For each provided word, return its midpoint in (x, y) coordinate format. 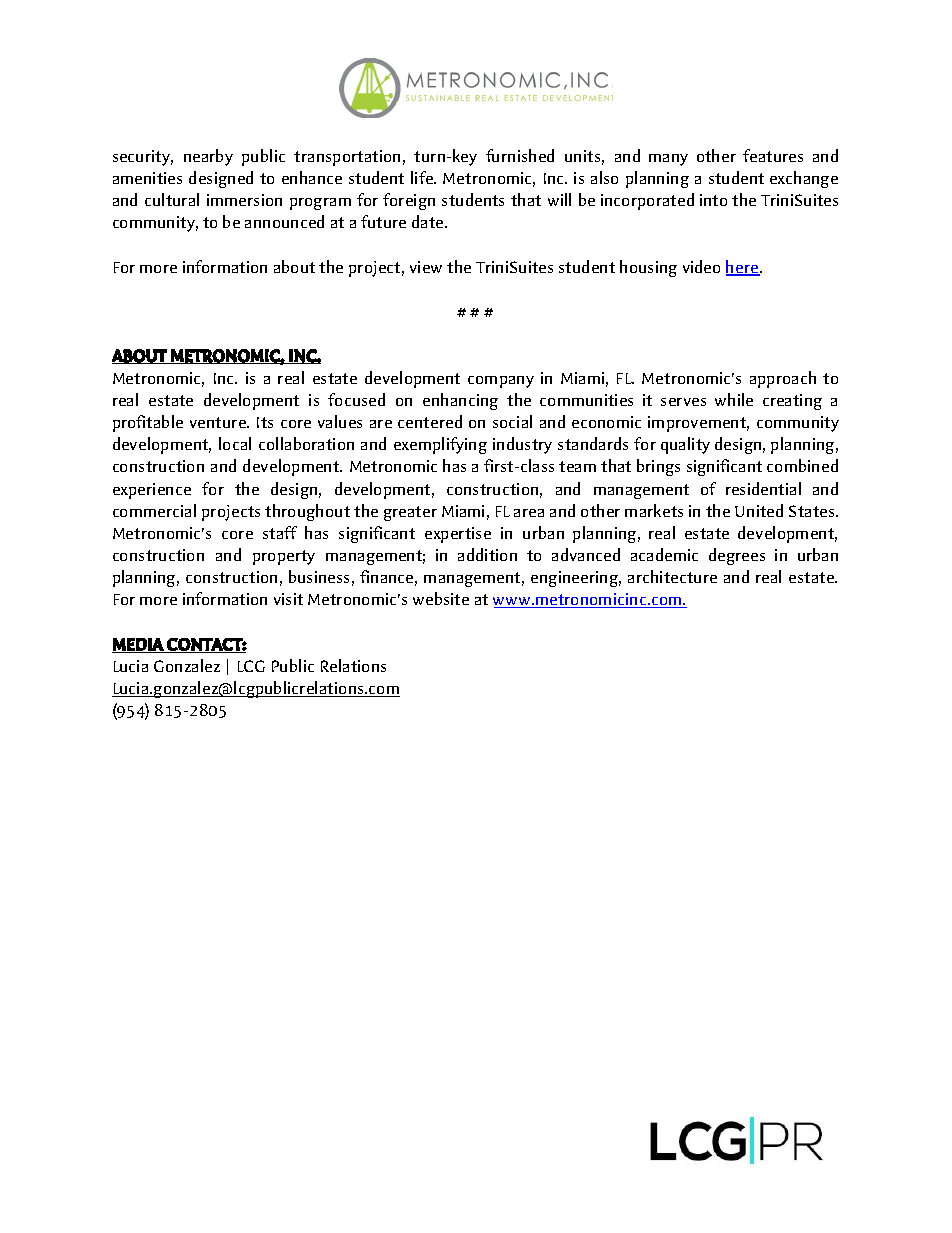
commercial (154, 510)
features (773, 155)
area (529, 513)
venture (219, 422)
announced (284, 221)
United (759, 510)
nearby (208, 157)
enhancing (460, 401)
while (734, 399)
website (441, 598)
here (743, 268)
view (426, 267)
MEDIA (138, 645)
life (423, 177)
